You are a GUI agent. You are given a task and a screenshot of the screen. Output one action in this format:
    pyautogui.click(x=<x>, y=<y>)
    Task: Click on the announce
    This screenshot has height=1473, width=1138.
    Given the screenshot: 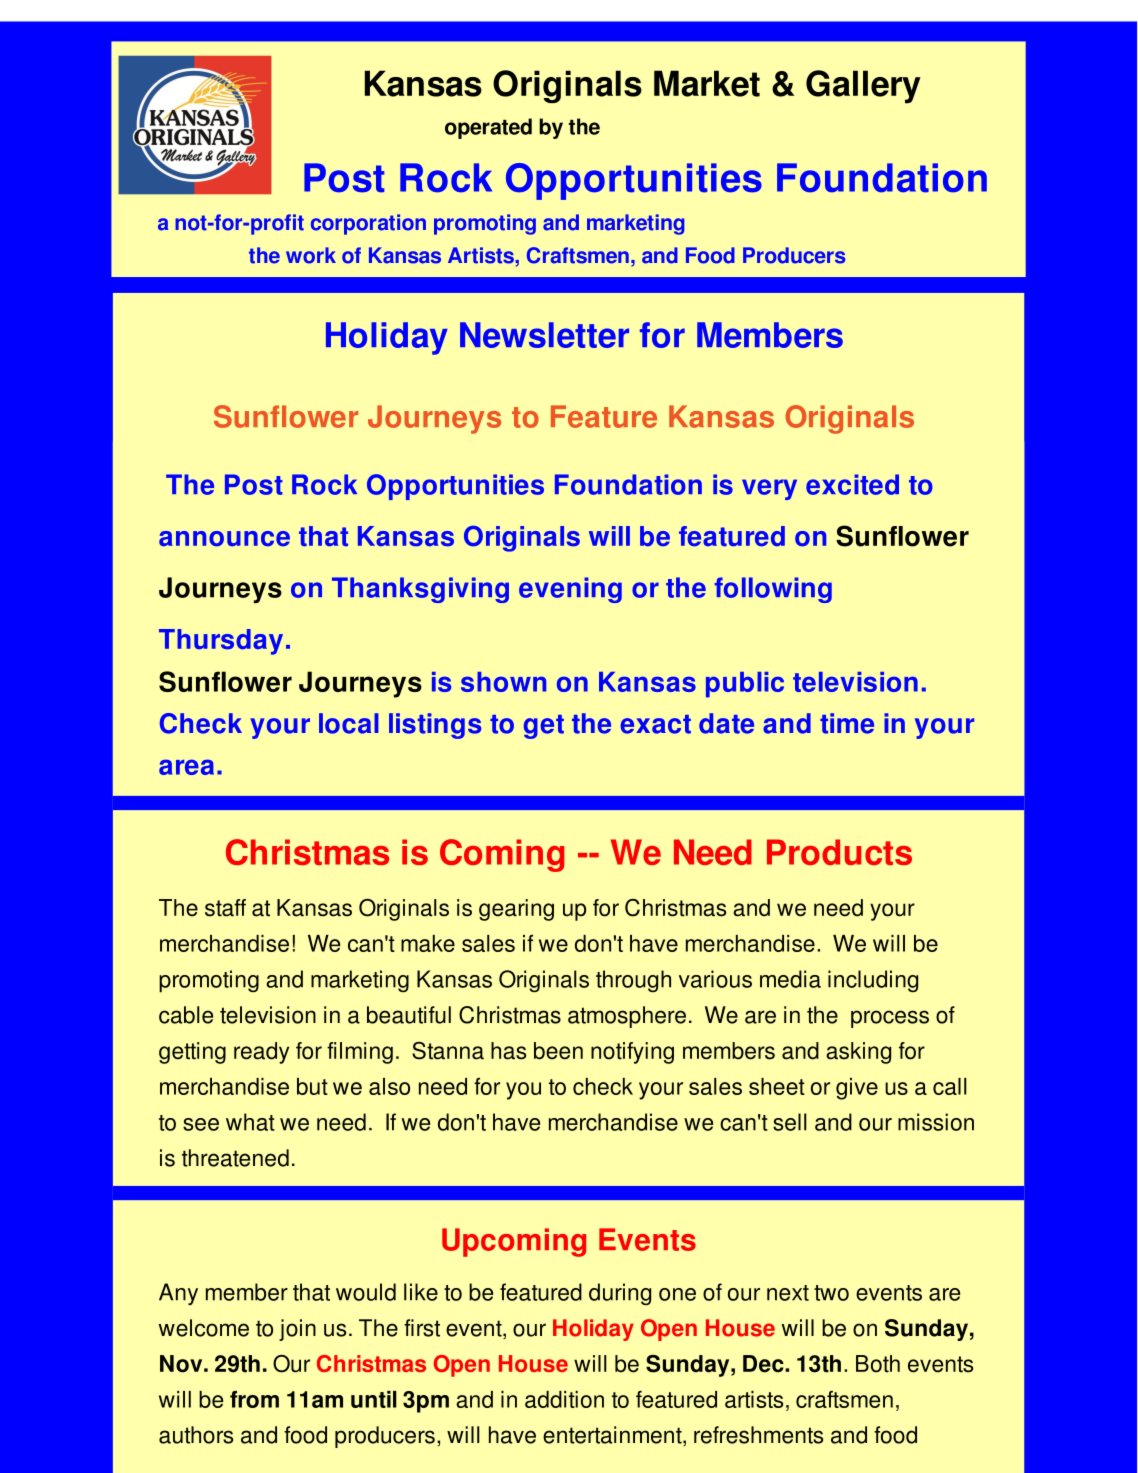 What is the action you would take?
    pyautogui.click(x=224, y=539)
